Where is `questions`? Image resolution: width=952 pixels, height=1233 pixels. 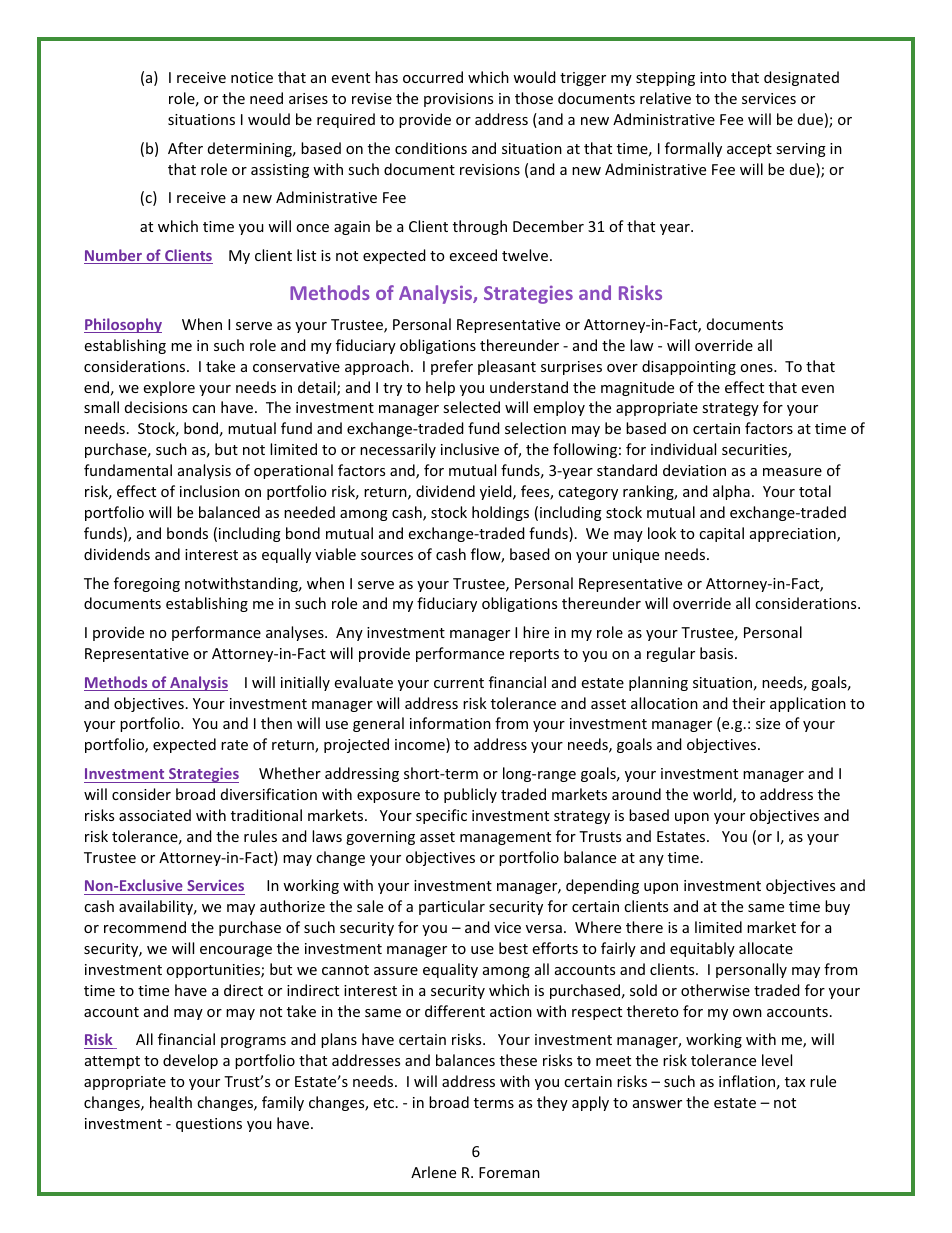 questions is located at coordinates (209, 1125).
